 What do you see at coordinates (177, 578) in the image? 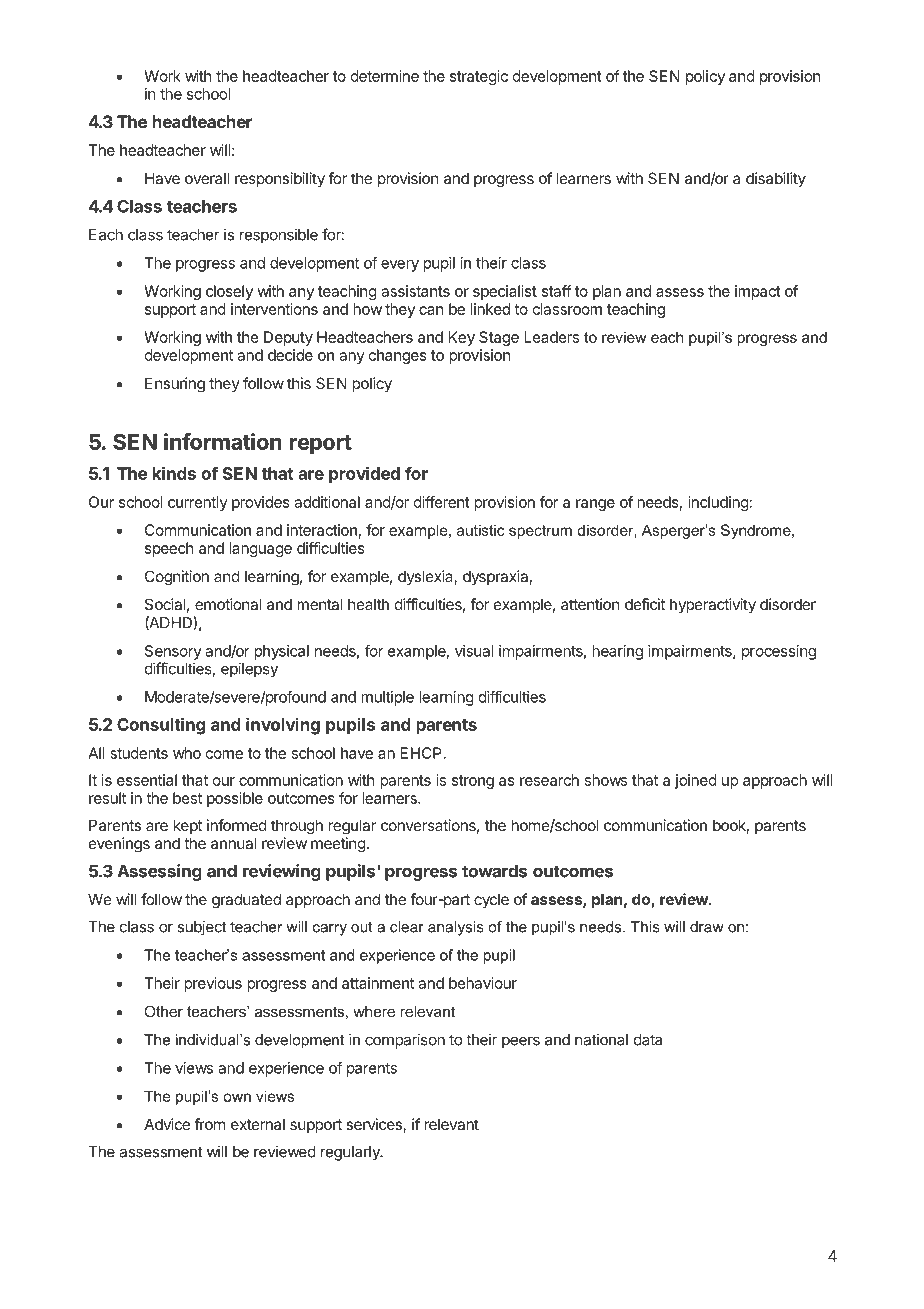
I see `Cognition` at bounding box center [177, 578].
